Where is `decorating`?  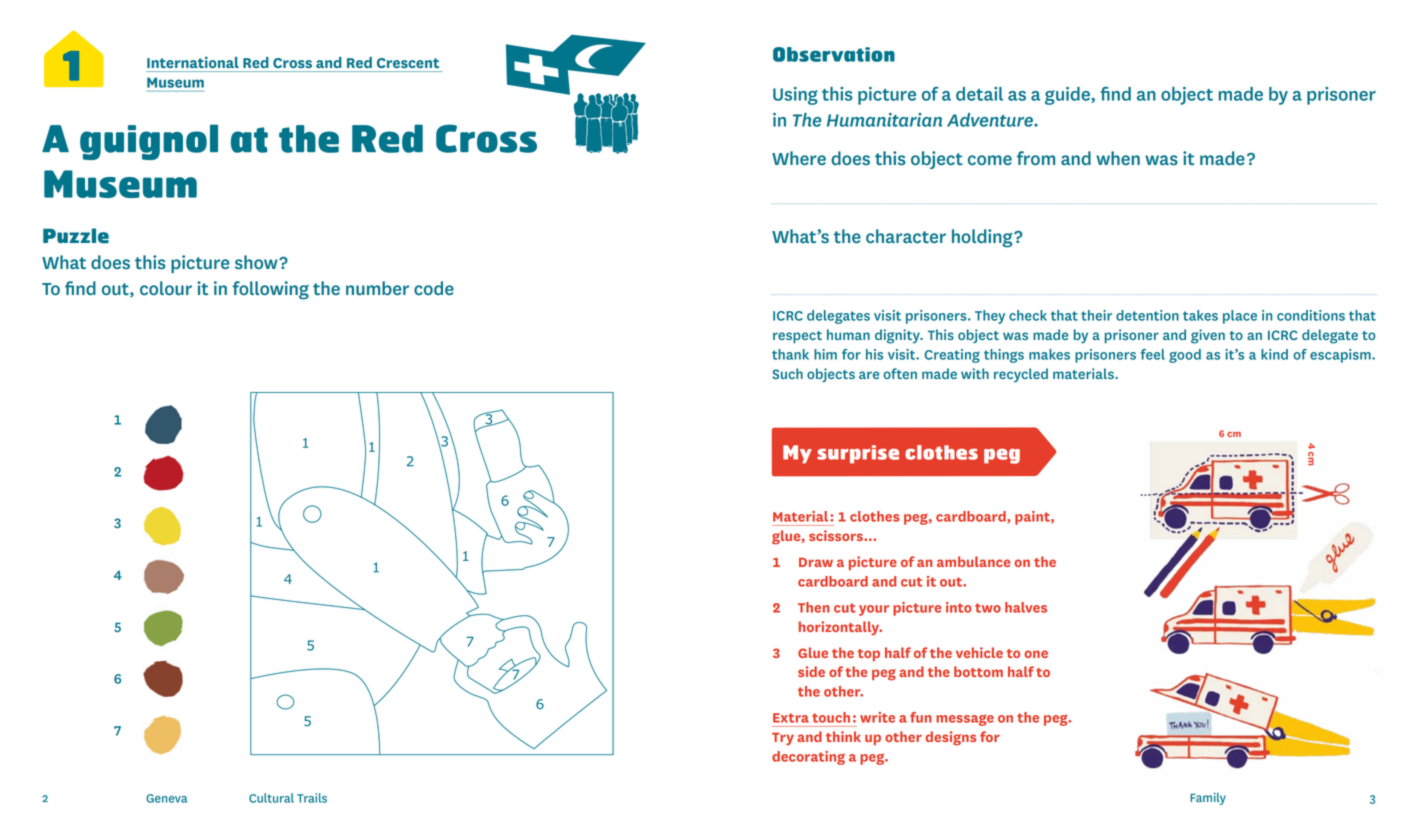
decorating is located at coordinates (808, 758).
